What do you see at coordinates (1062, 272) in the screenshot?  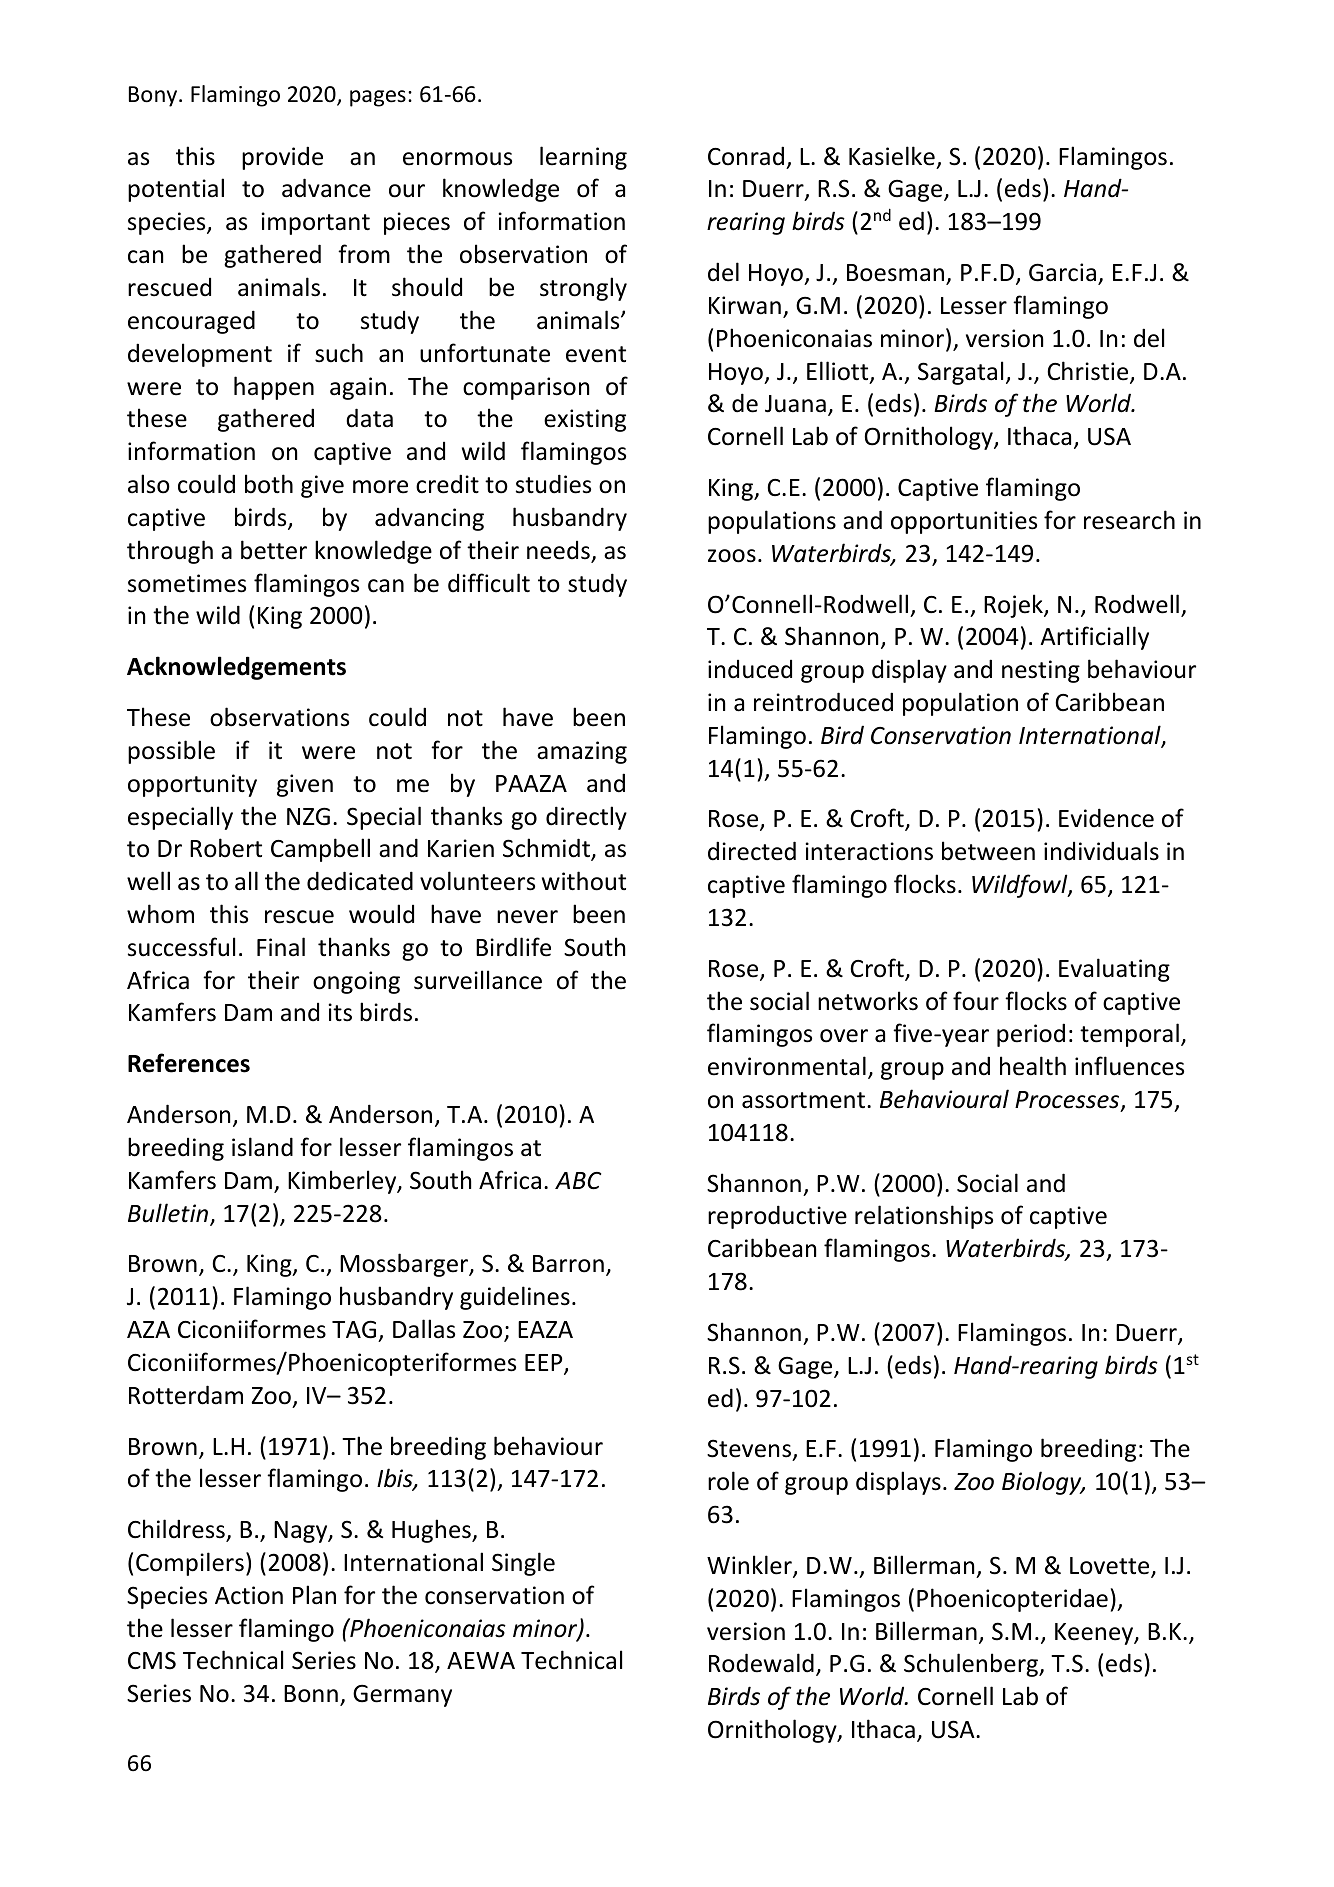 I see `Garcia` at bounding box center [1062, 272].
